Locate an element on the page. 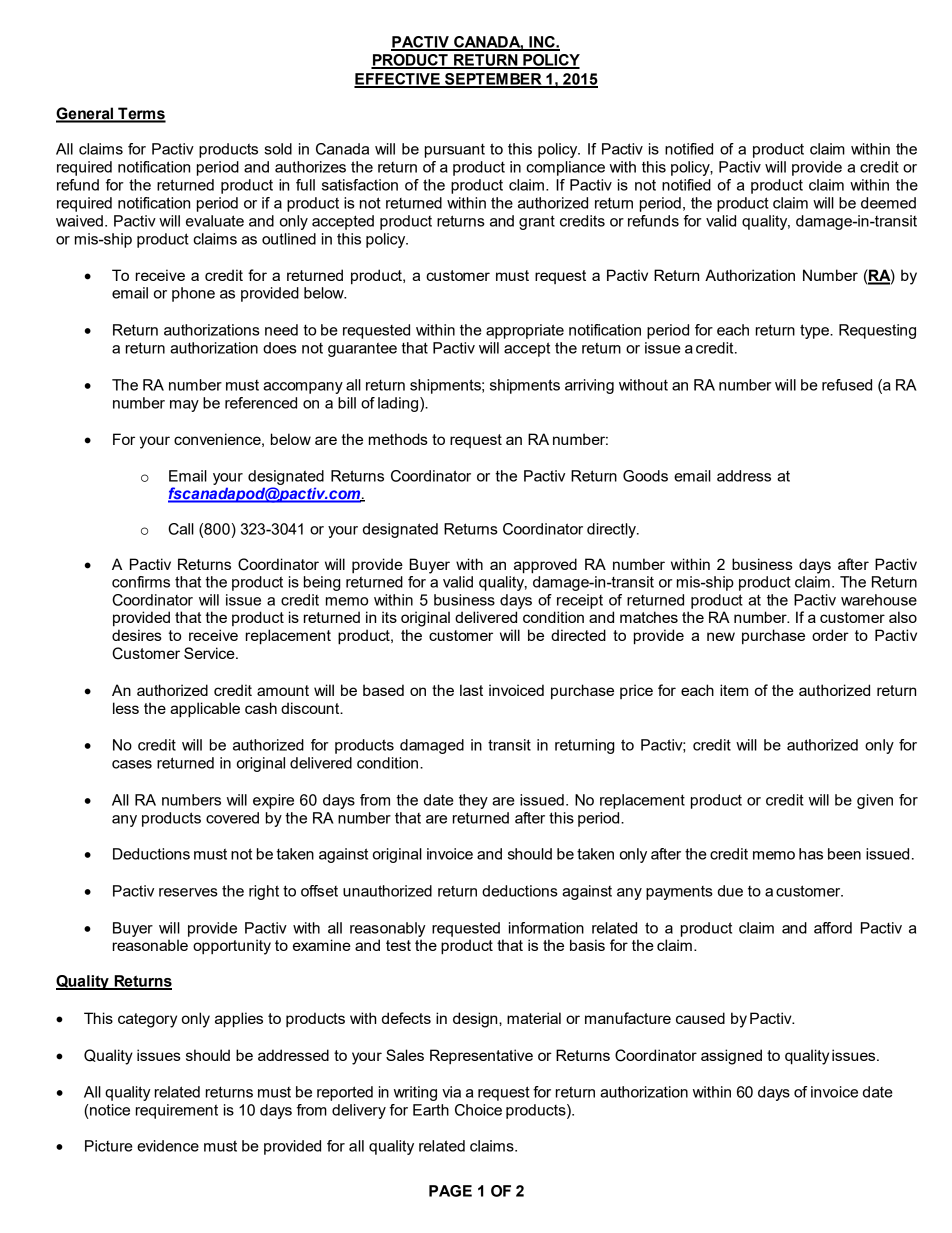  deemed is located at coordinates (888, 203).
